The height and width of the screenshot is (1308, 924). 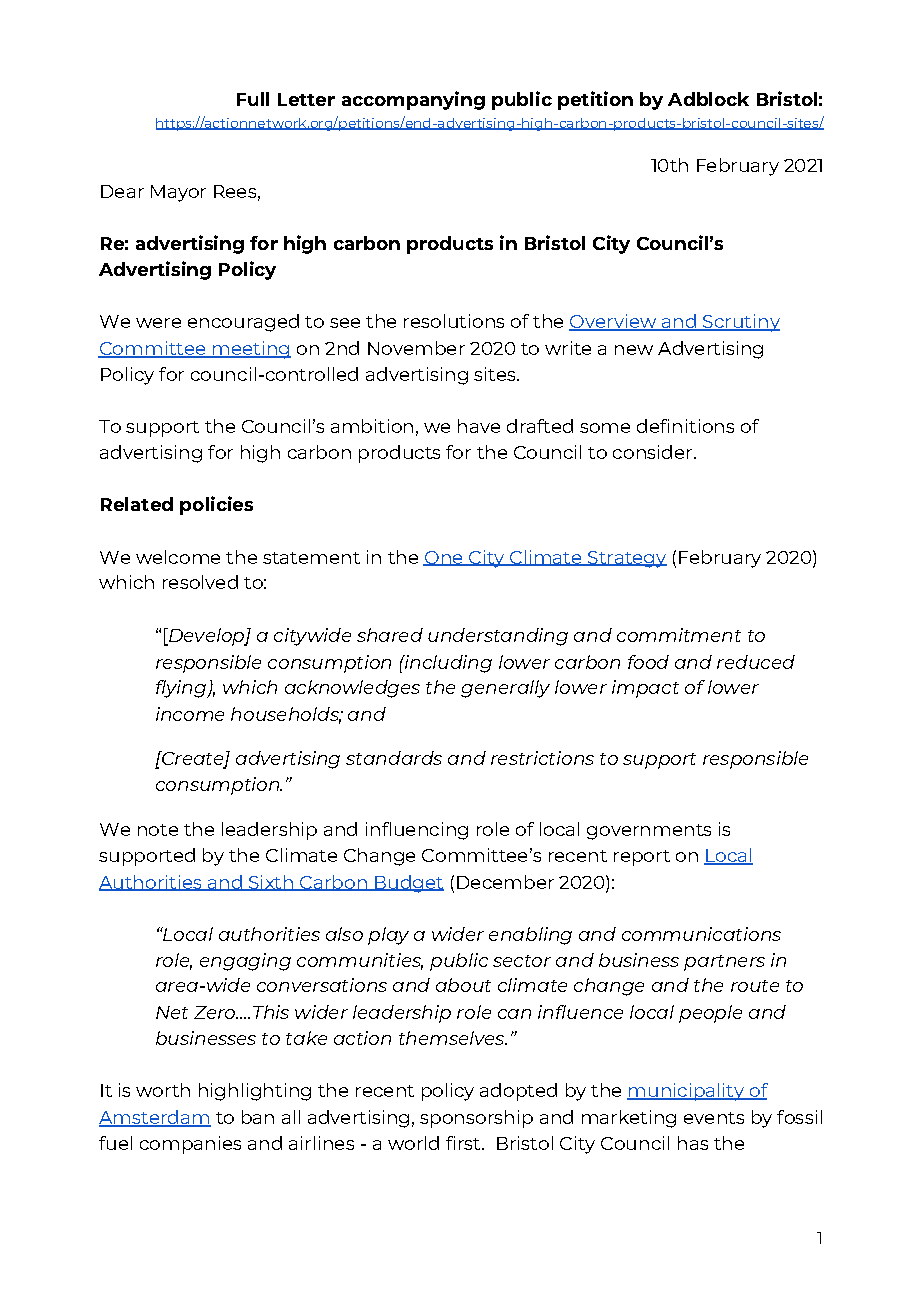 What do you see at coordinates (155, 1118) in the screenshot?
I see `Amsterdam` at bounding box center [155, 1118].
